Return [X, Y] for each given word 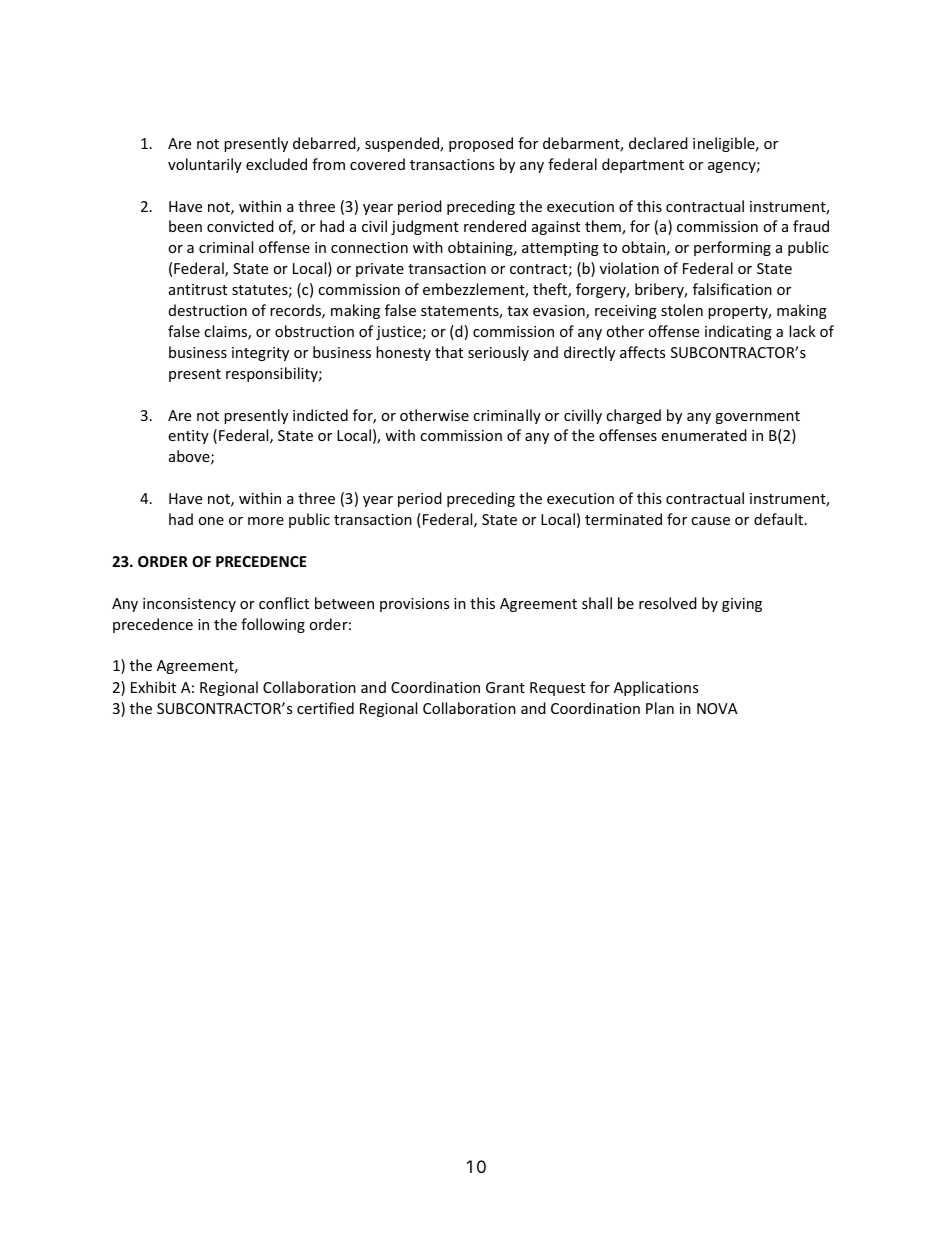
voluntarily [205, 165]
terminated [623, 519]
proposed [481, 144]
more [266, 521]
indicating [738, 332]
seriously [498, 353]
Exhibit [153, 687]
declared [658, 143]
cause [710, 521]
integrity [260, 354]
